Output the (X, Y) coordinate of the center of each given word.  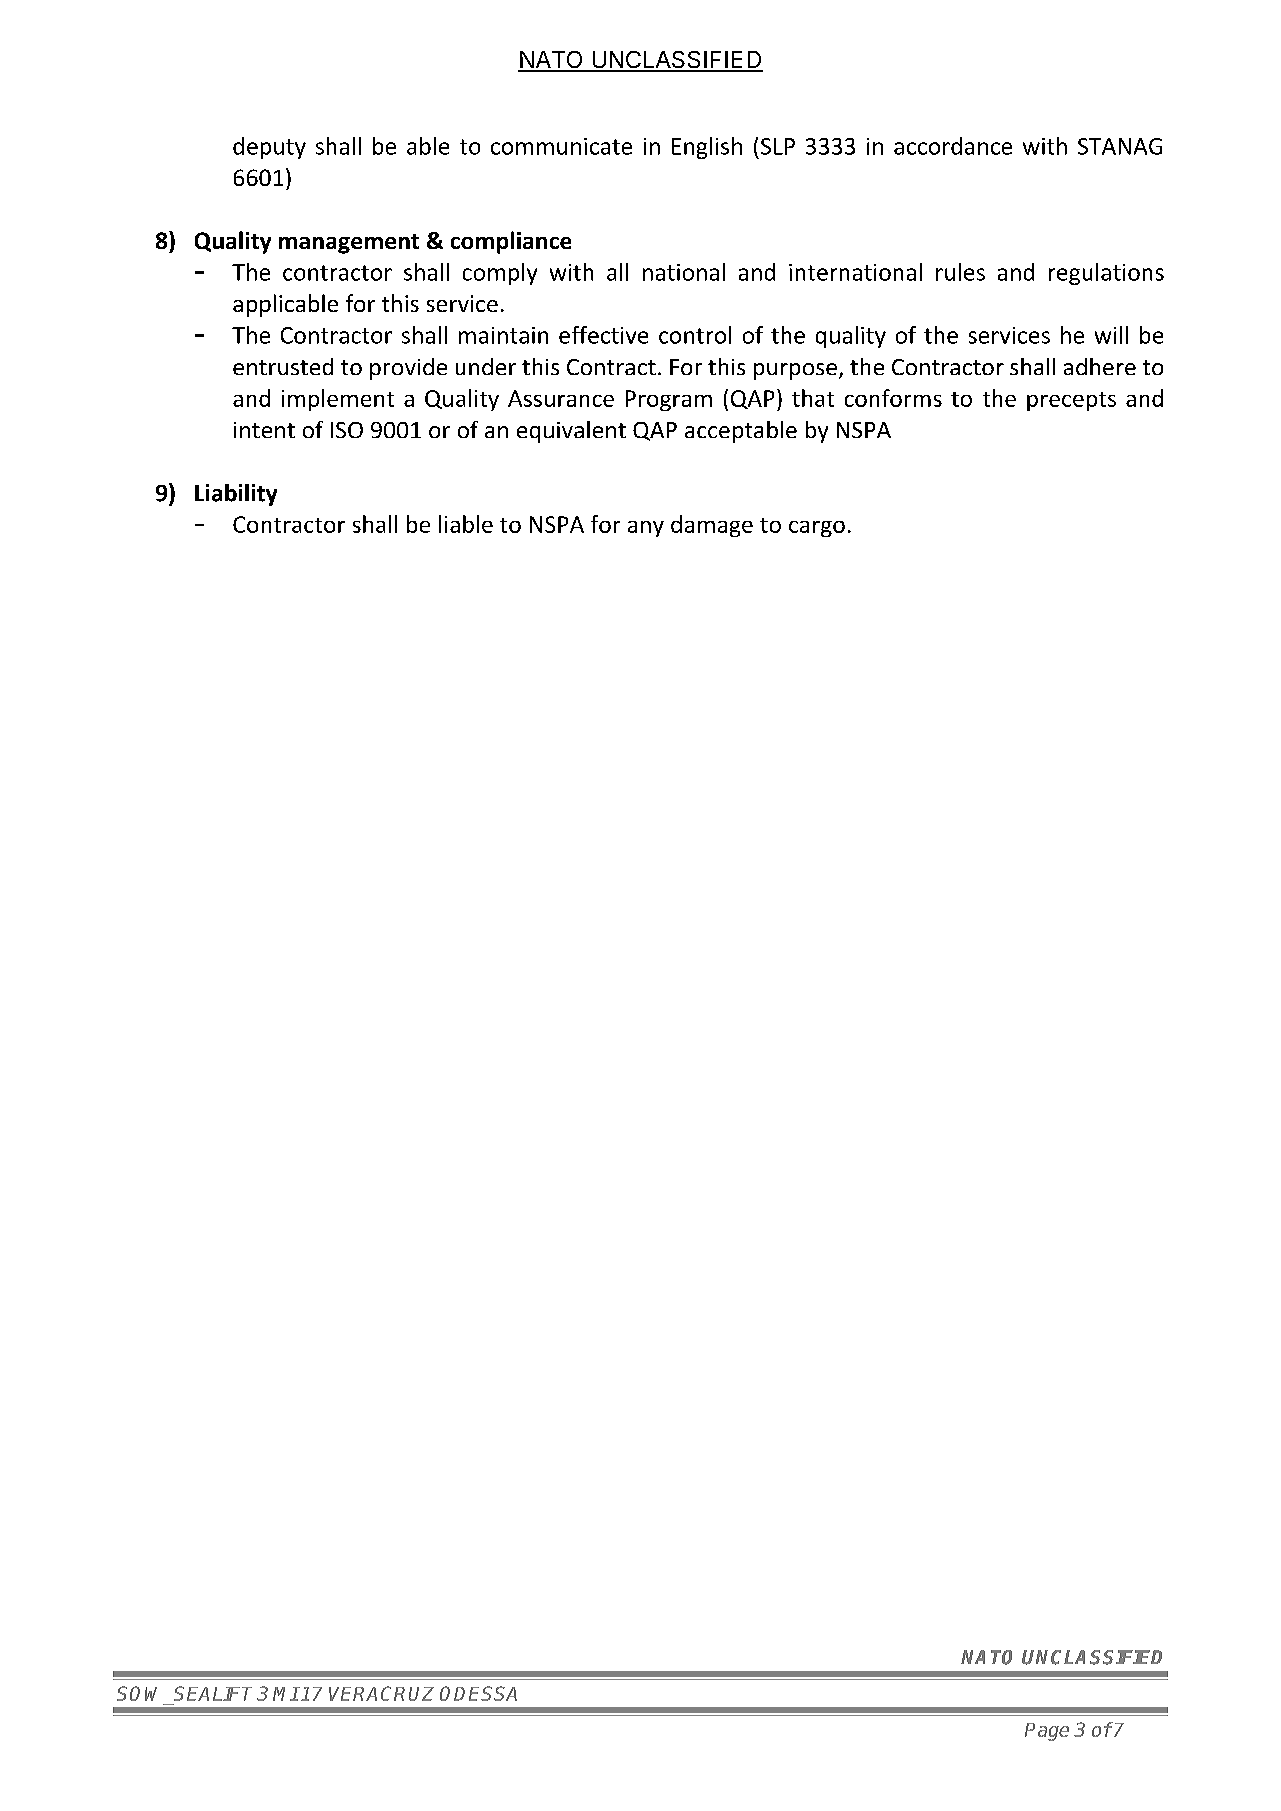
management (349, 244)
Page (1047, 1732)
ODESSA (478, 1693)
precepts (1071, 401)
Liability (236, 495)
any (646, 529)
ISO (347, 430)
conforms (893, 398)
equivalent (571, 432)
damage (712, 526)
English (707, 148)
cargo (817, 529)
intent (264, 430)
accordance (953, 146)
